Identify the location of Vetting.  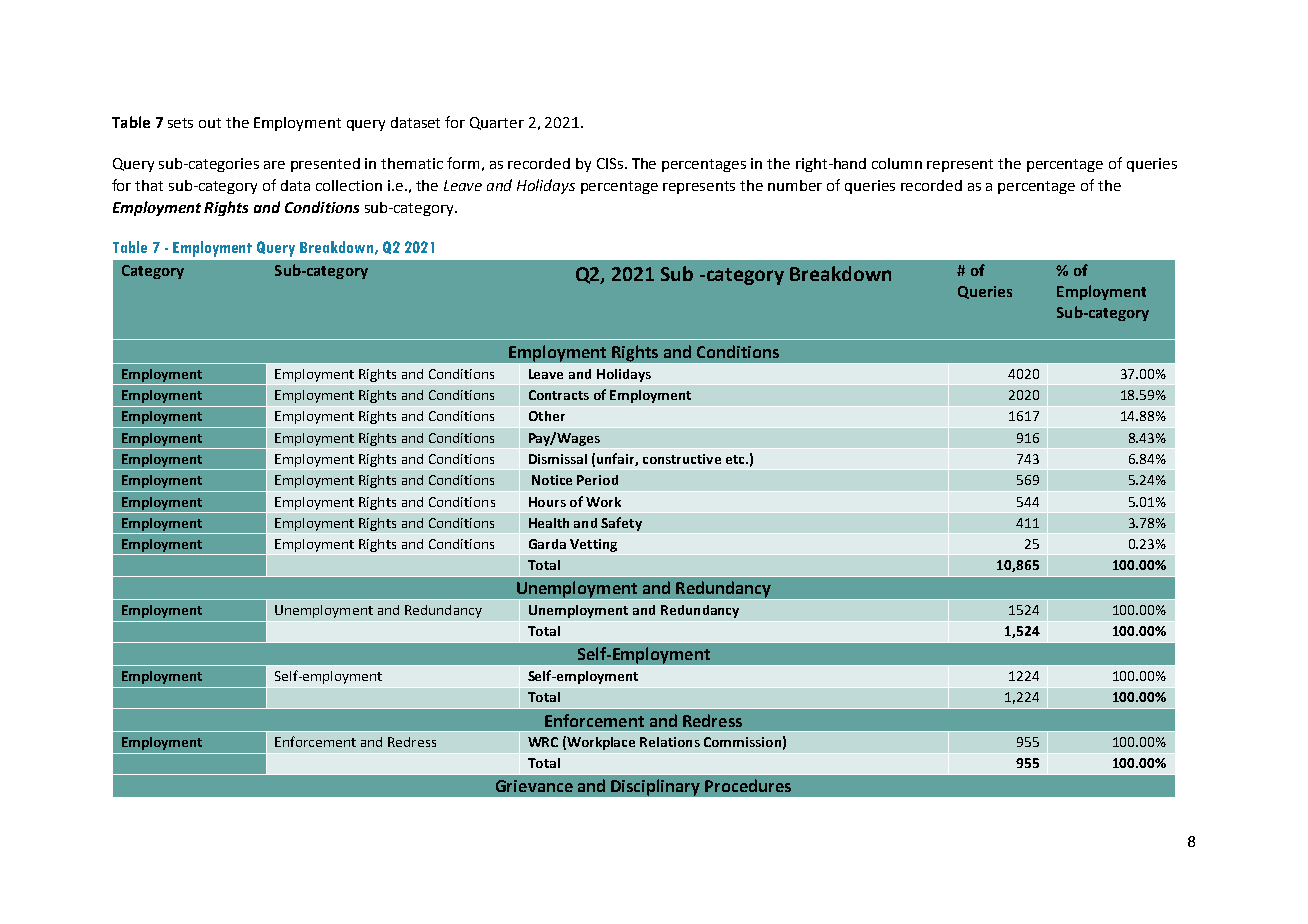
(593, 545).
